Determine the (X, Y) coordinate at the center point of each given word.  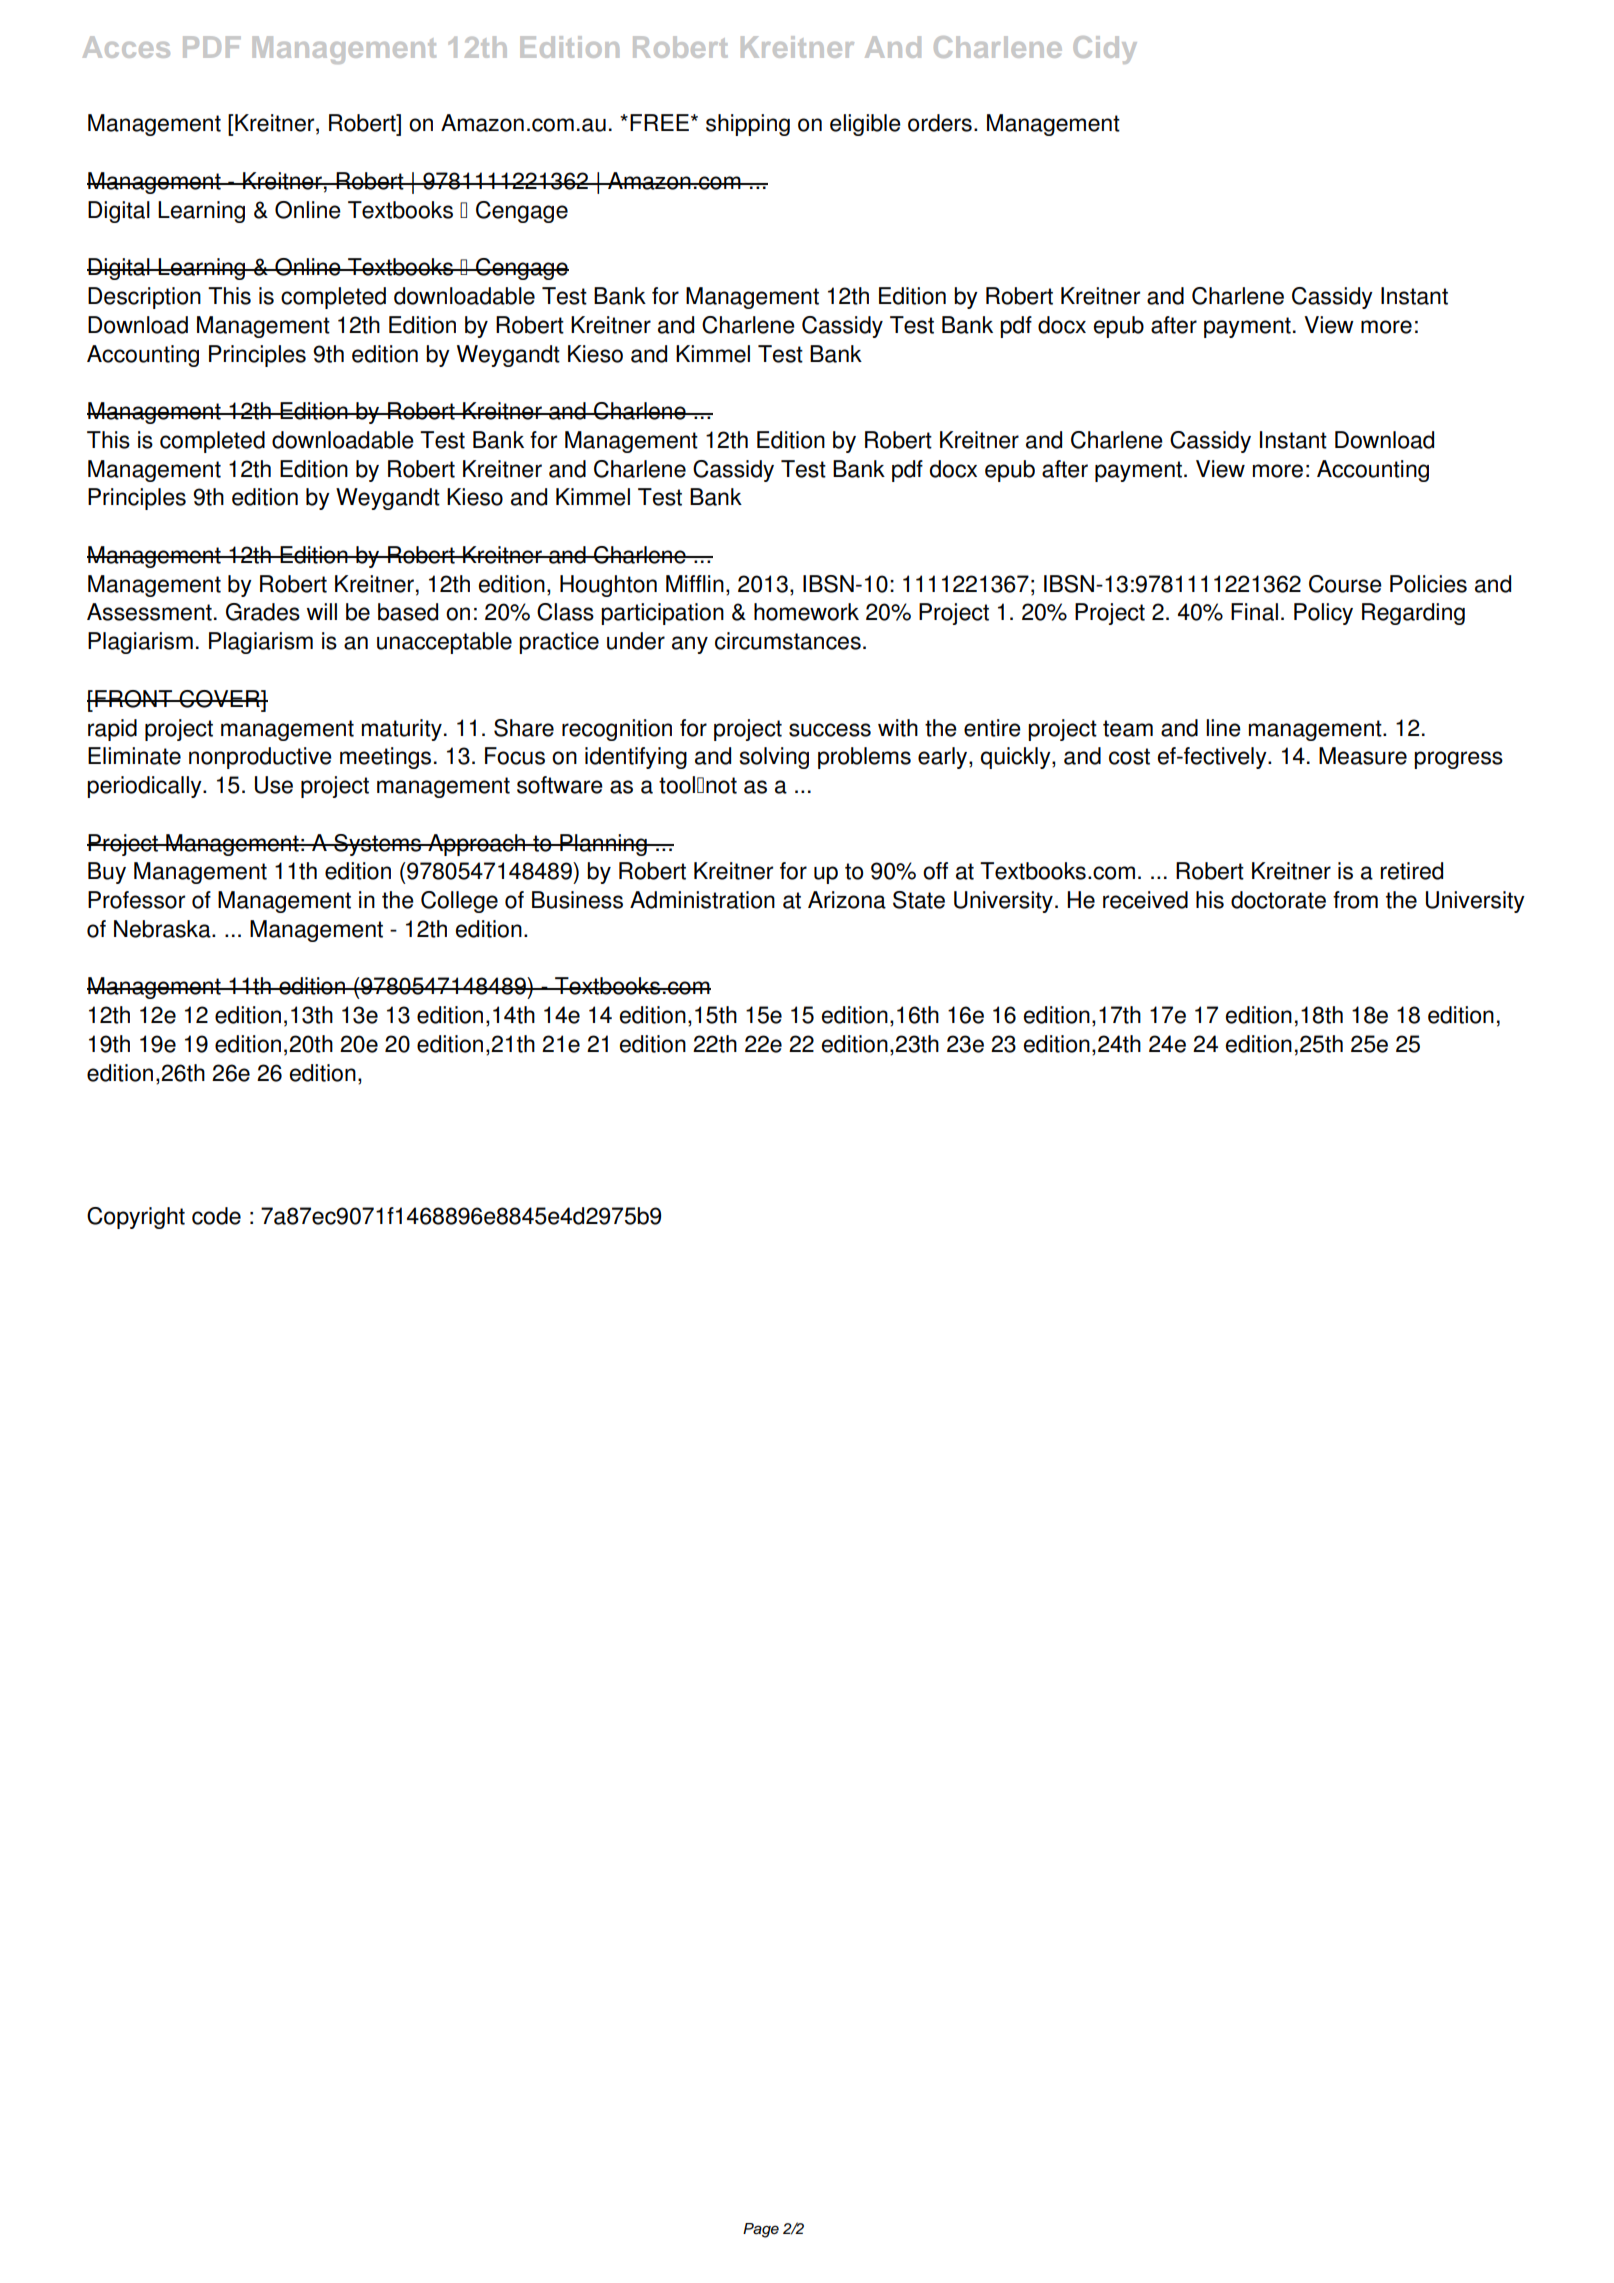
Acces (126, 47)
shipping (748, 125)
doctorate (1278, 900)
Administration (702, 900)
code (216, 1216)
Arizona (847, 900)
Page (761, 2230)
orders (940, 123)
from (1355, 900)
